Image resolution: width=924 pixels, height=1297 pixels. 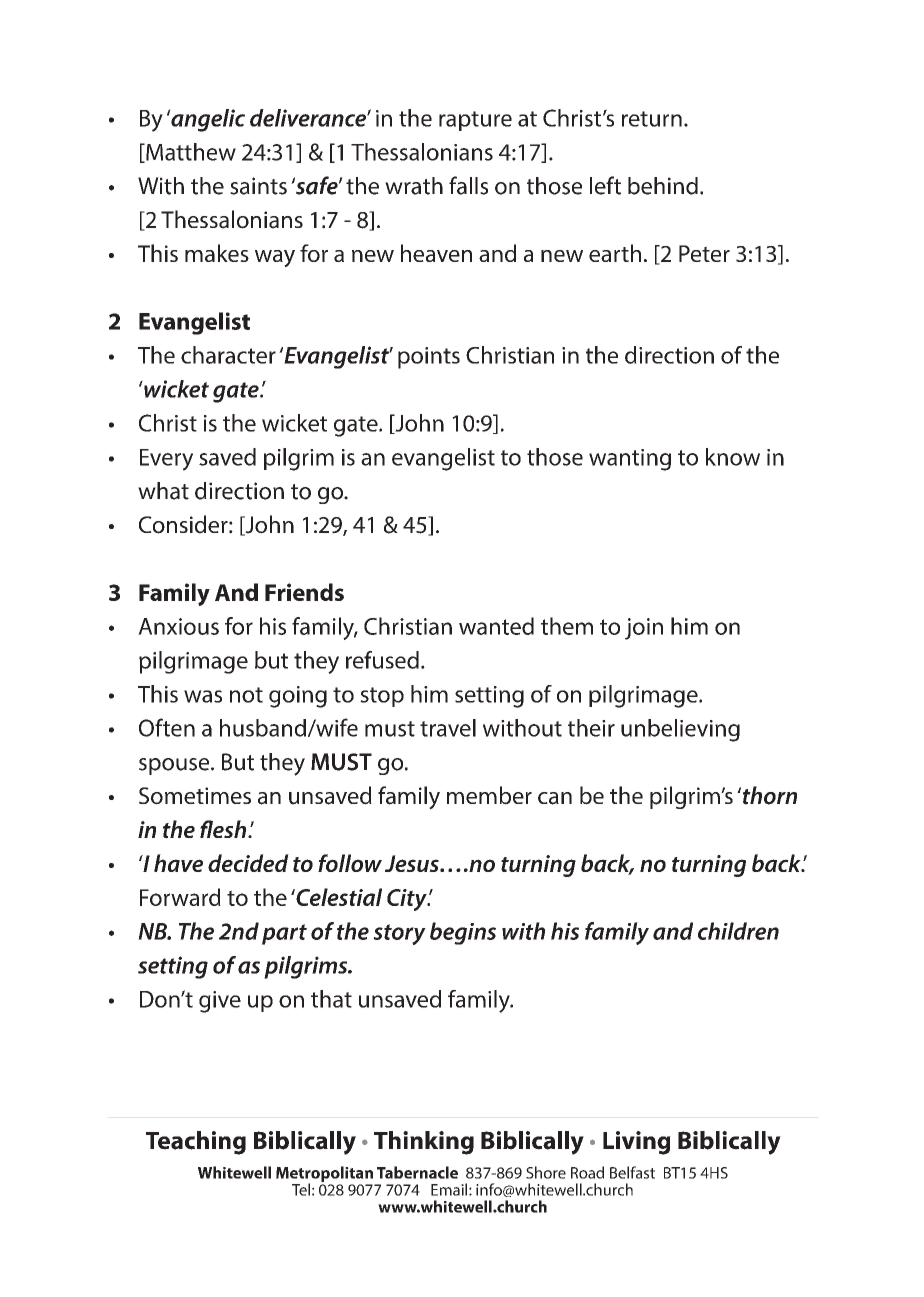 I want to click on not, so click(x=246, y=695).
